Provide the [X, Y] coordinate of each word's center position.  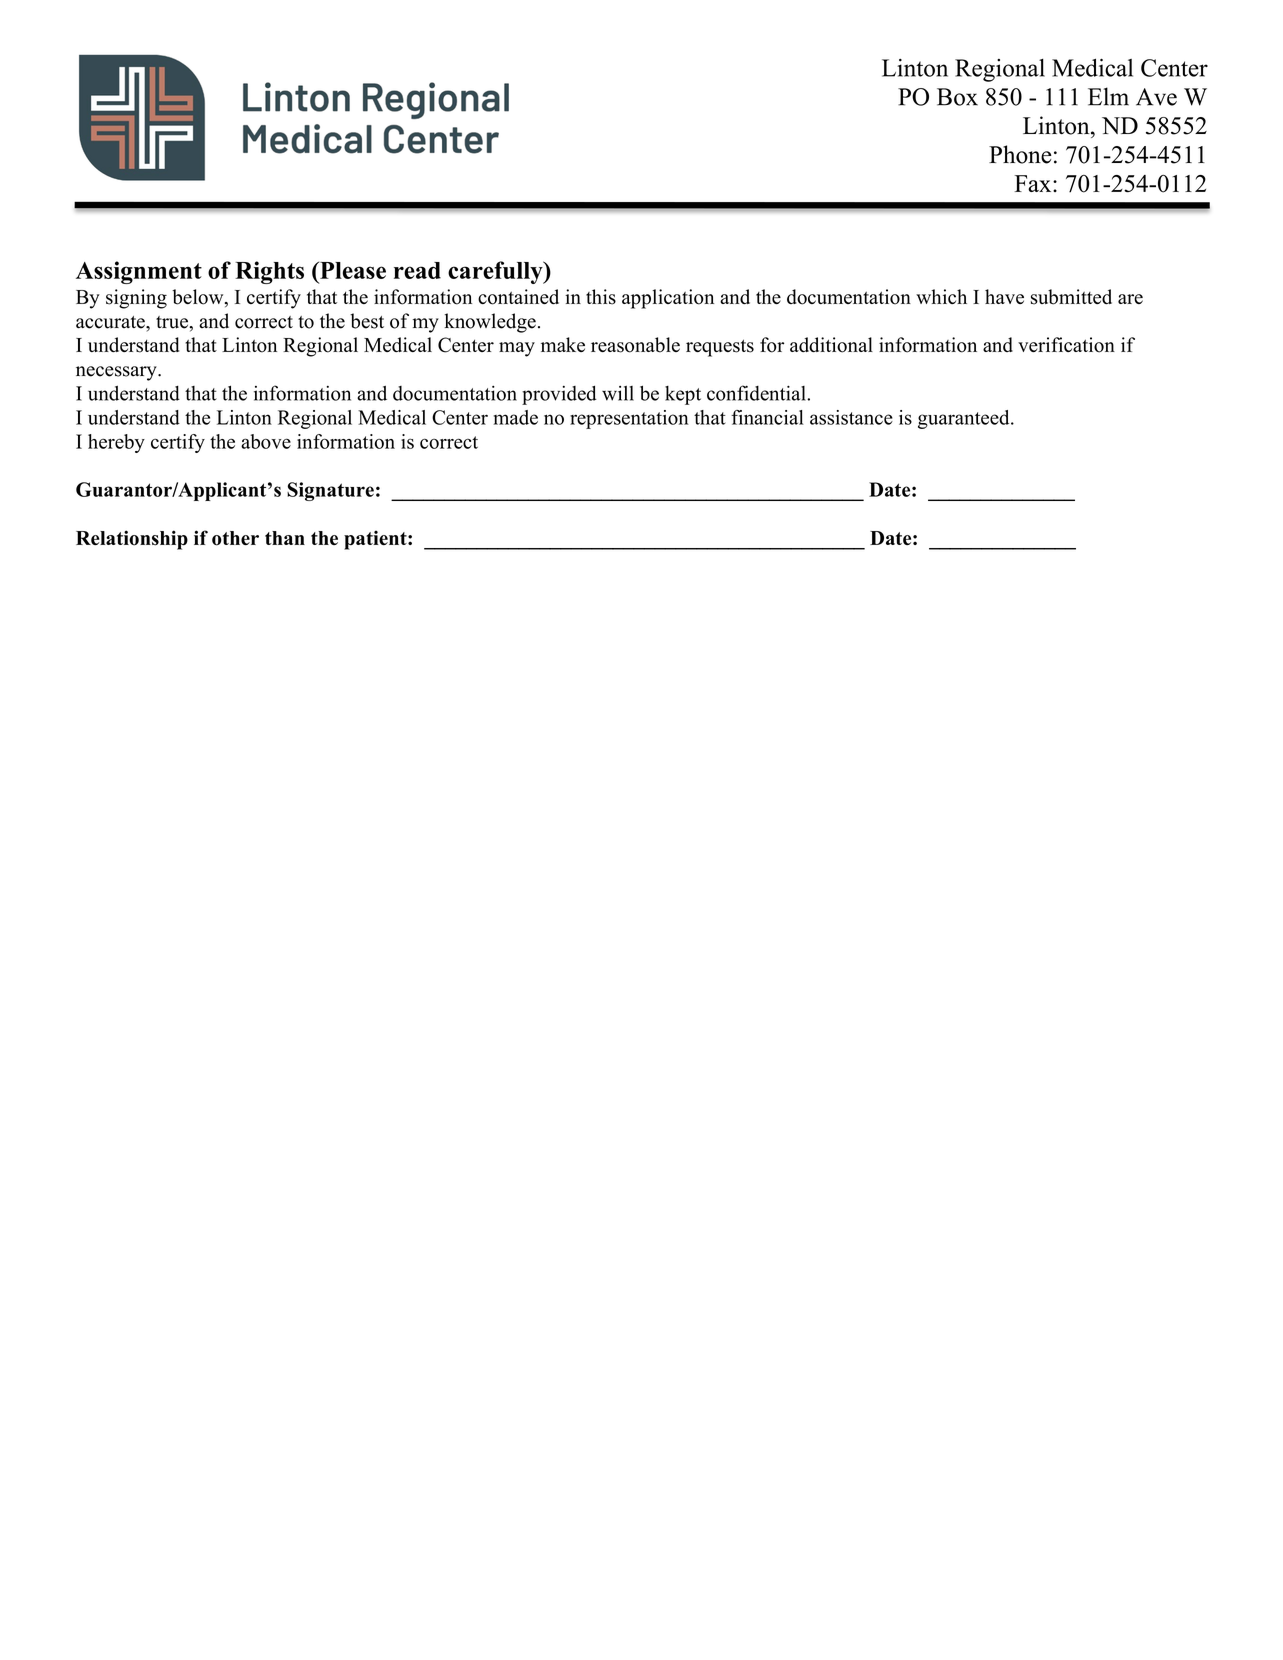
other [235, 538]
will [618, 393]
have [1004, 296]
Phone [1020, 154]
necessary [117, 373]
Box [957, 97]
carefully [496, 272]
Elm [1108, 96]
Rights [269, 272]
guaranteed [965, 419]
